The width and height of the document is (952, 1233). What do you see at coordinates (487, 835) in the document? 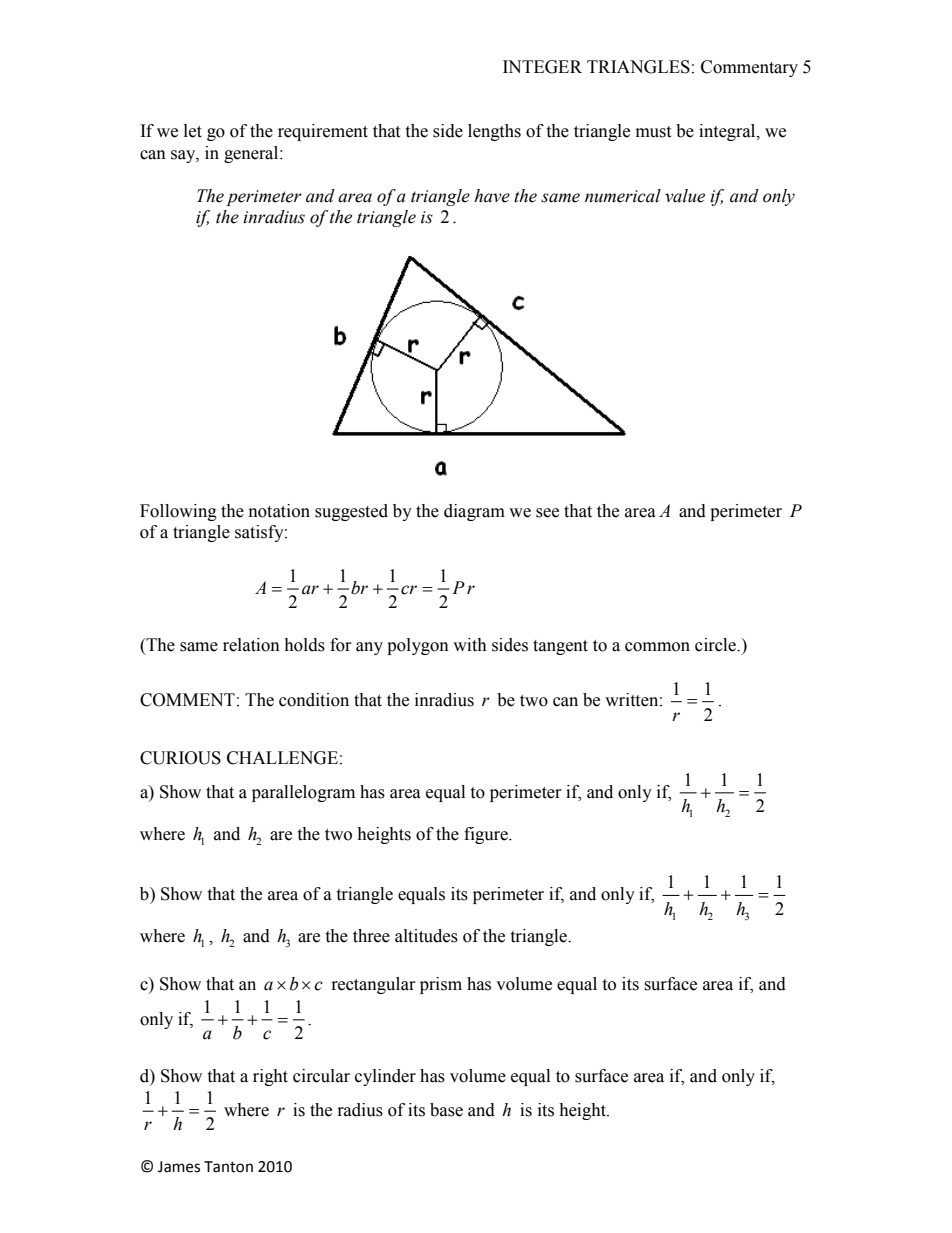
I see `figure` at bounding box center [487, 835].
